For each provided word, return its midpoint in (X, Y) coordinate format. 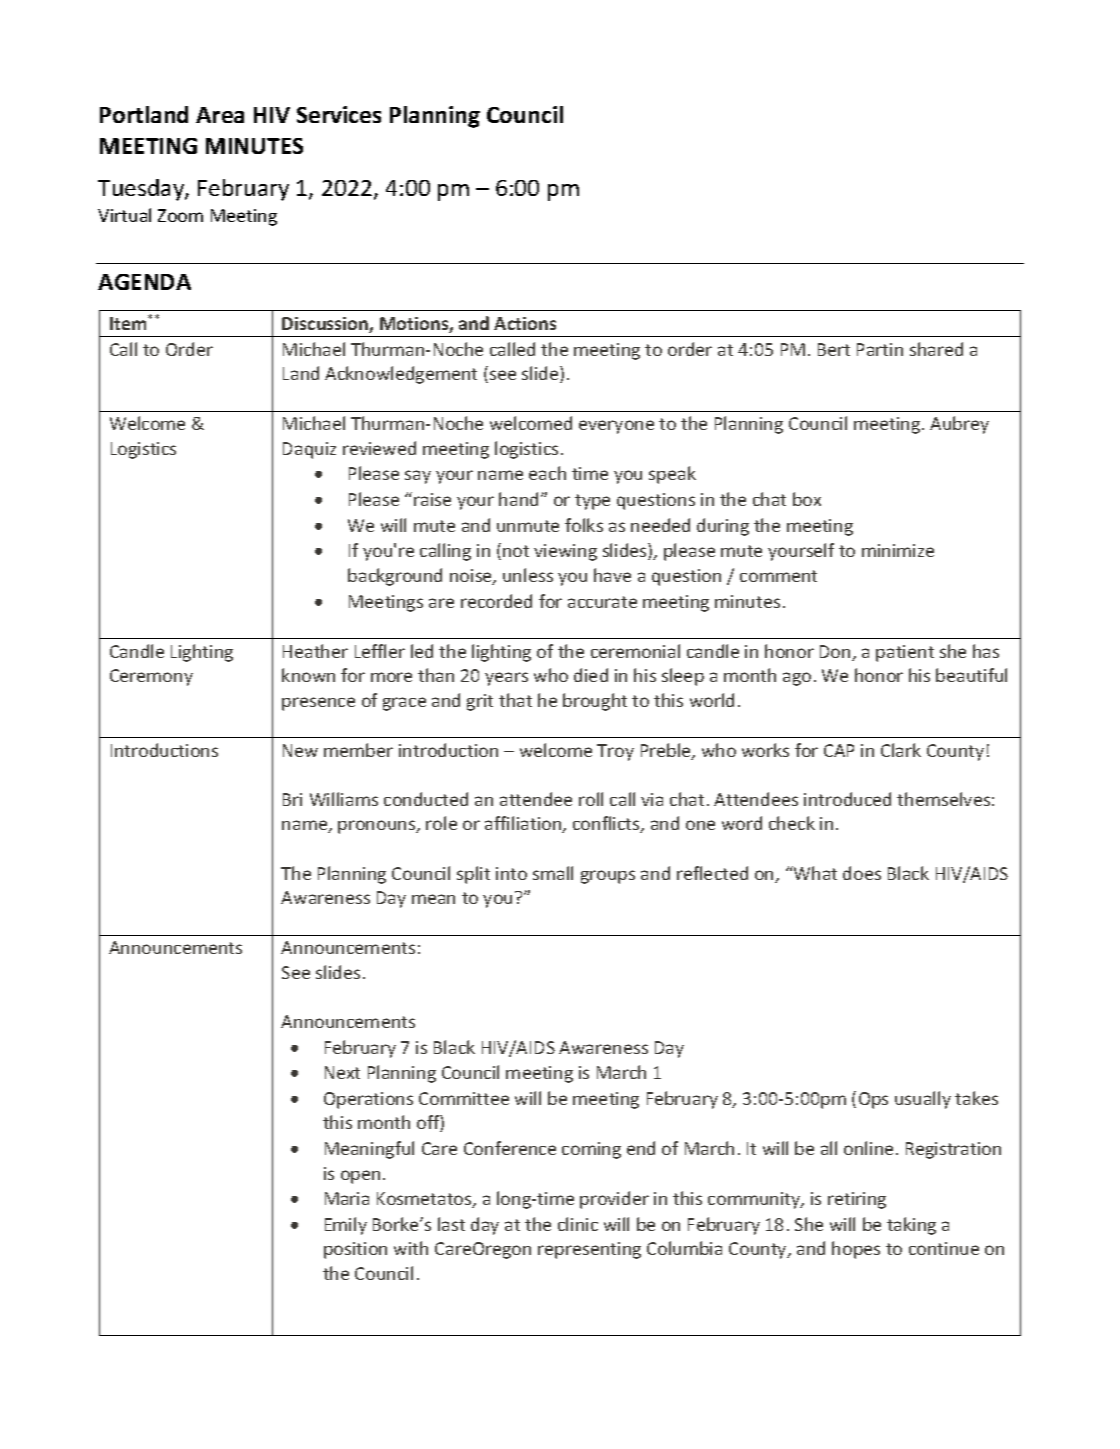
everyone (616, 427)
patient (905, 653)
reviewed (379, 448)
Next (342, 1072)
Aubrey (959, 425)
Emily (346, 1226)
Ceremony (151, 677)
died (591, 675)
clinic (578, 1224)
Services (339, 114)
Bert (834, 349)
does (862, 873)
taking (911, 1226)
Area (220, 115)
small (553, 873)
